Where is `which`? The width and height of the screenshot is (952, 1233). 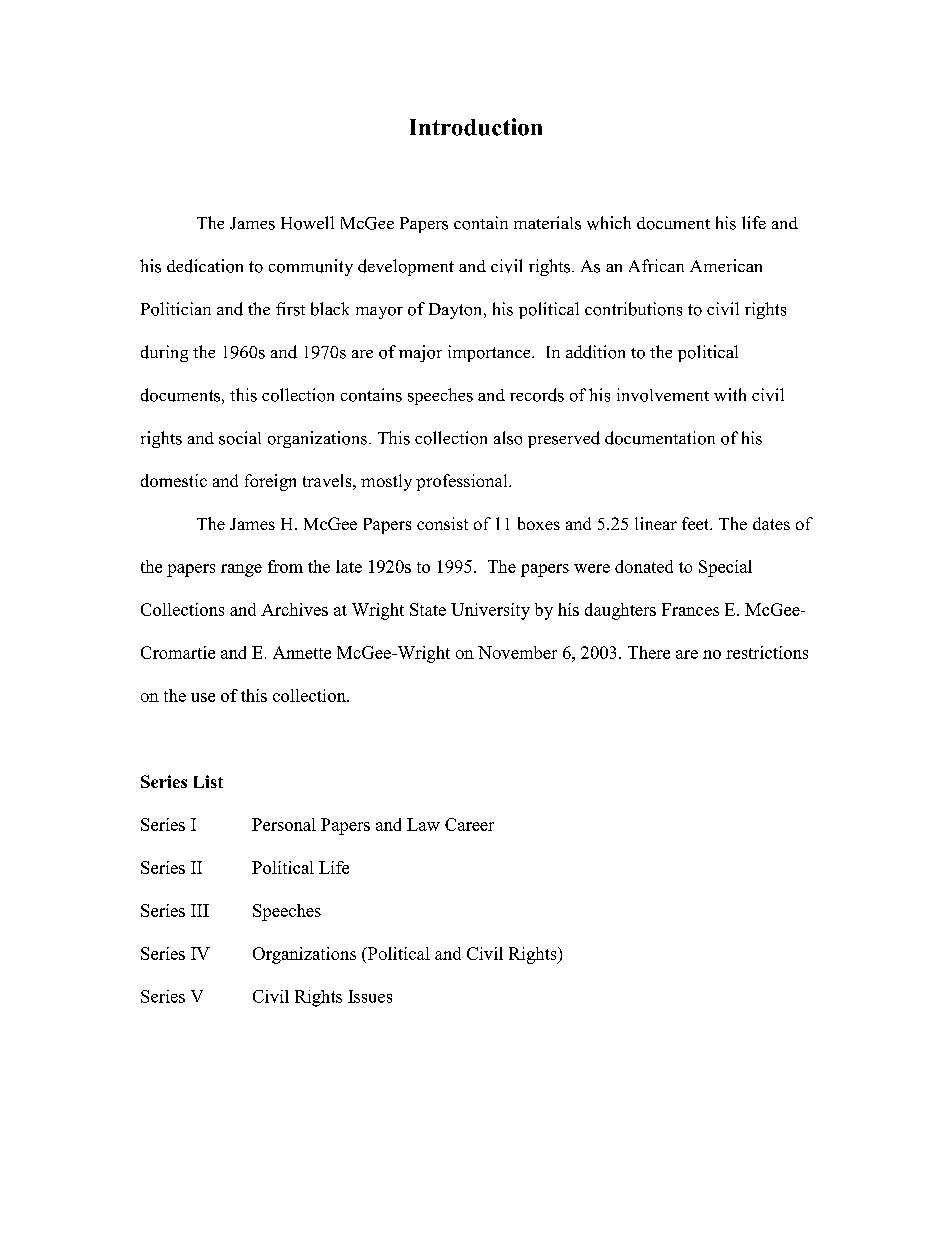 which is located at coordinates (609, 223).
